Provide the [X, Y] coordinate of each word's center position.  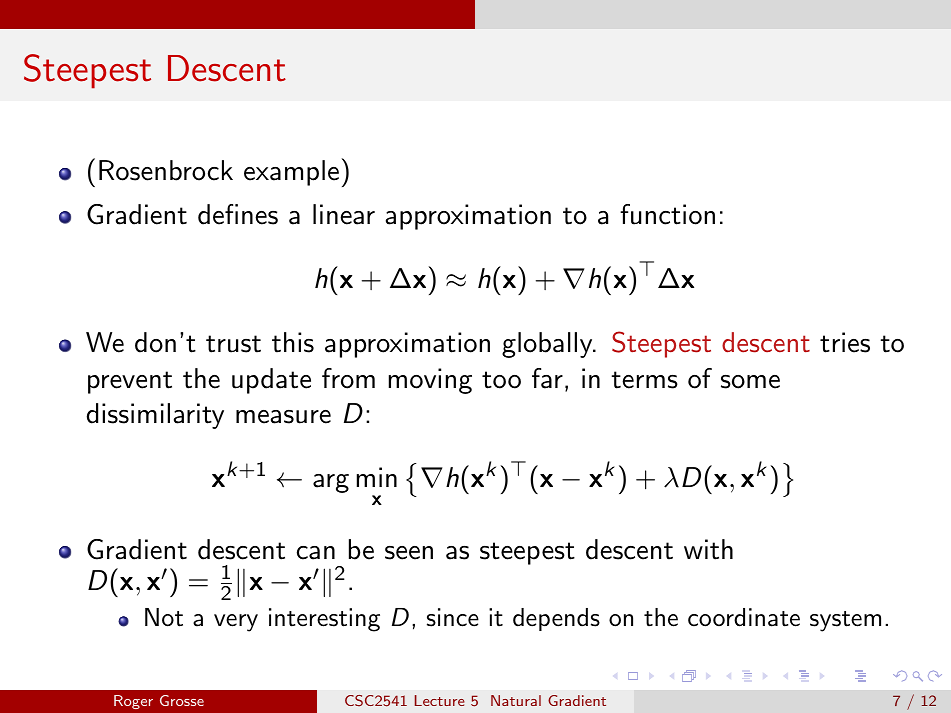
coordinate [744, 617]
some [750, 382]
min [377, 477]
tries [845, 342]
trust [233, 344]
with [708, 549]
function [667, 214]
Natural [516, 700]
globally [548, 345]
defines [238, 214]
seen [409, 553]
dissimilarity [155, 416]
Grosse [182, 700]
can [316, 553]
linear [344, 214]
